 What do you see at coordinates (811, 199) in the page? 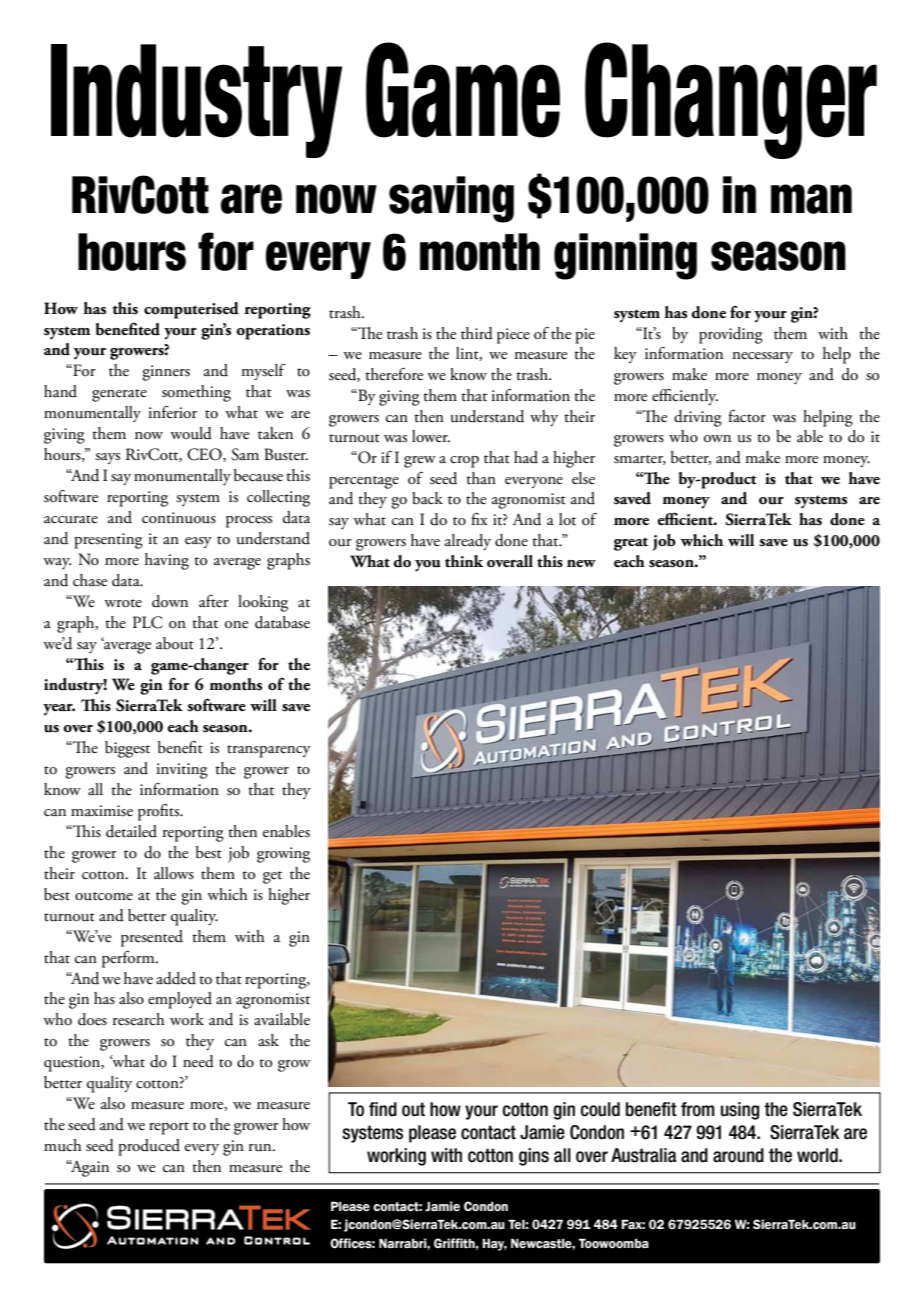
I see `man` at bounding box center [811, 199].
